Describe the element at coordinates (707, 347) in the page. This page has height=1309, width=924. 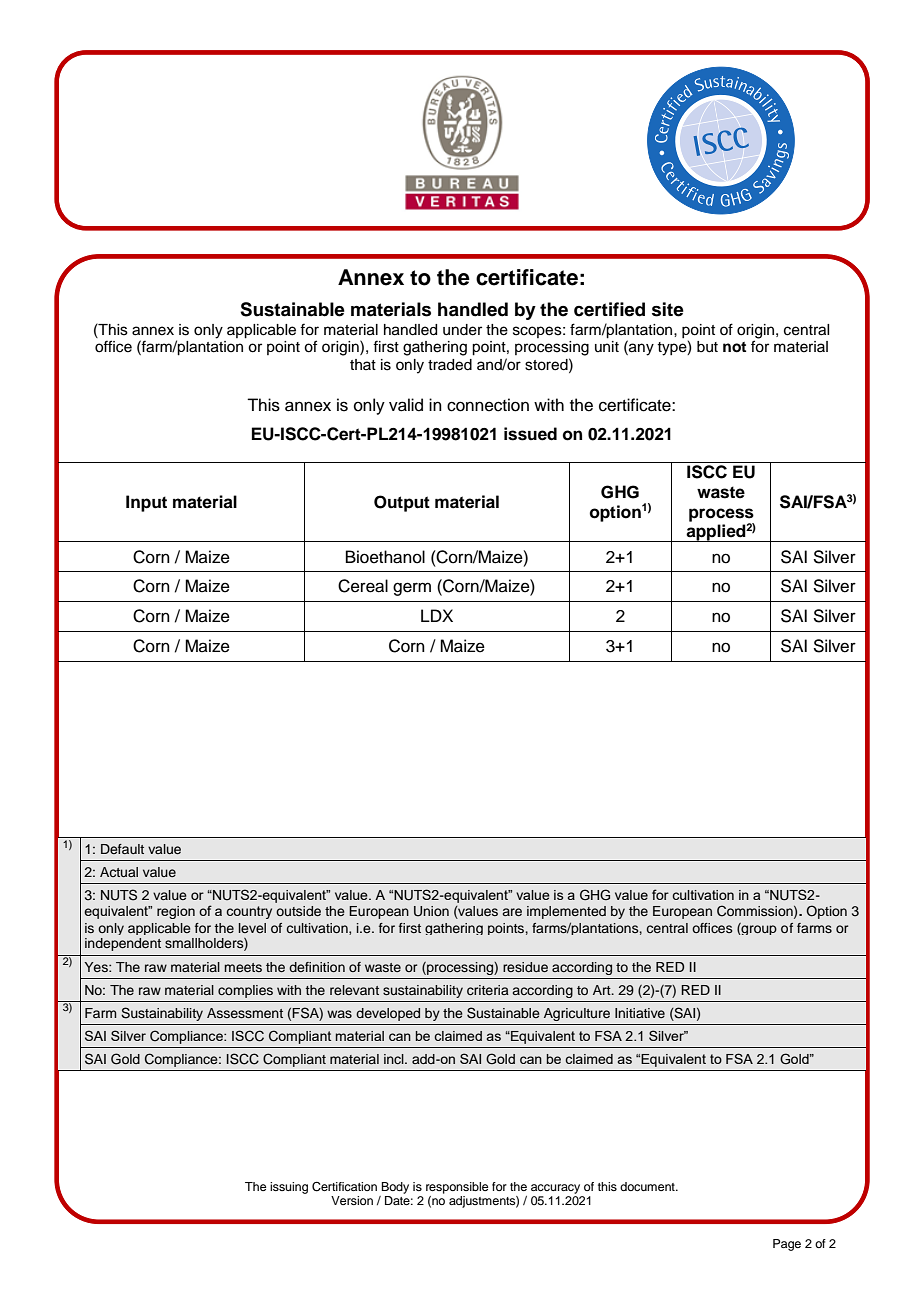
I see `but` at that location.
